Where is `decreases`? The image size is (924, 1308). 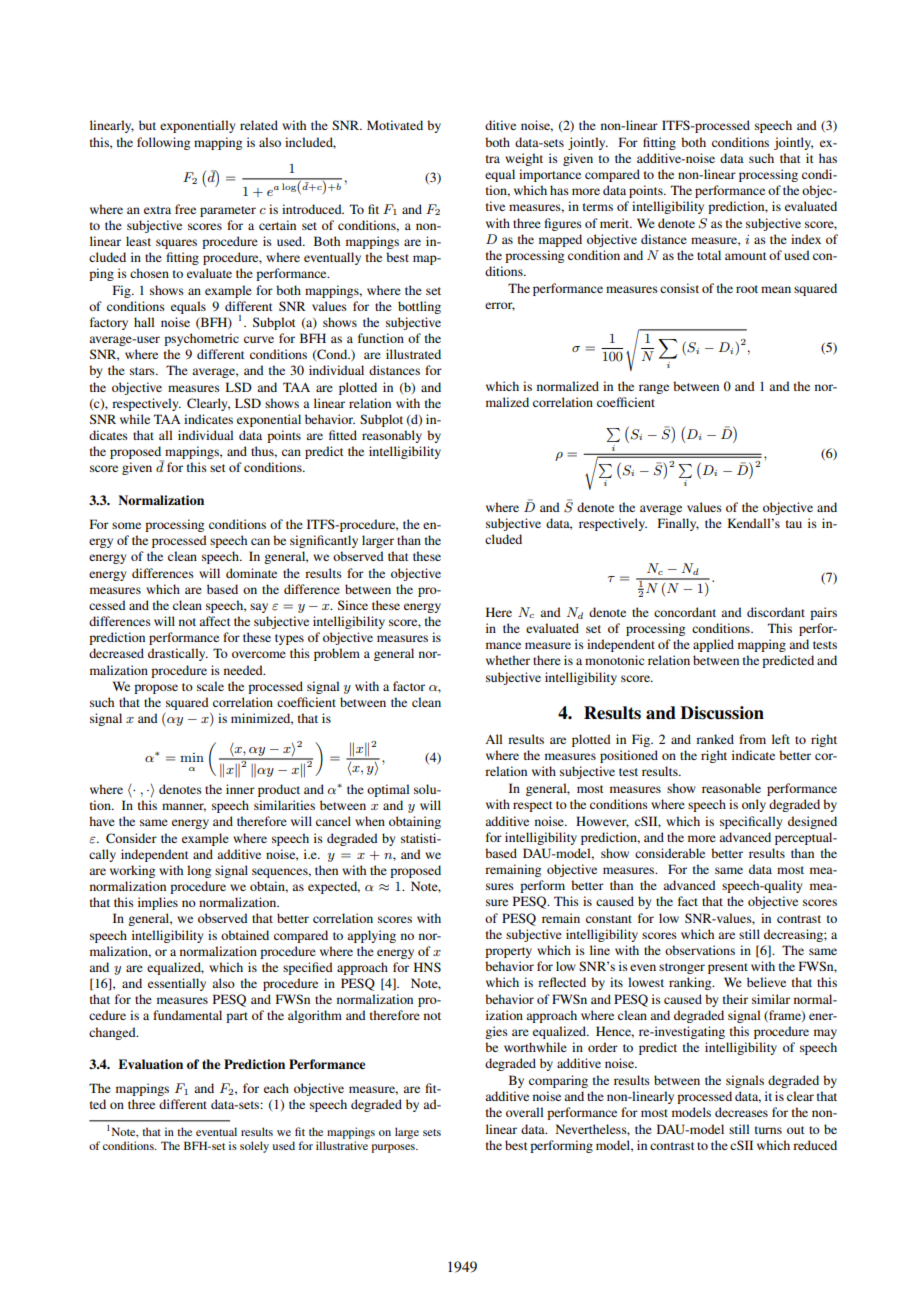
decreases is located at coordinates (741, 1112).
